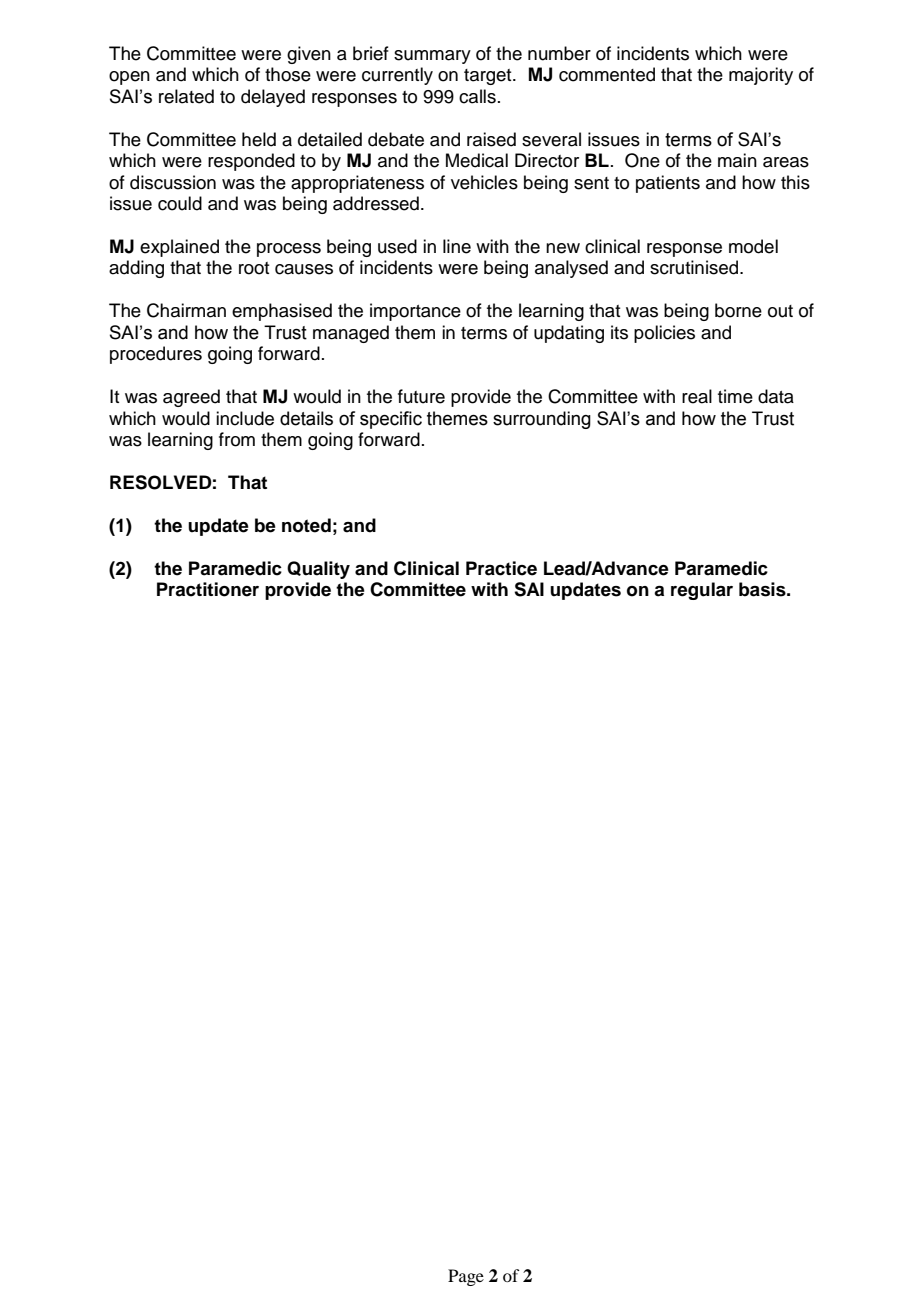 This page has height=1308, width=924. What do you see at coordinates (501, 568) in the page?
I see `Practice` at bounding box center [501, 568].
